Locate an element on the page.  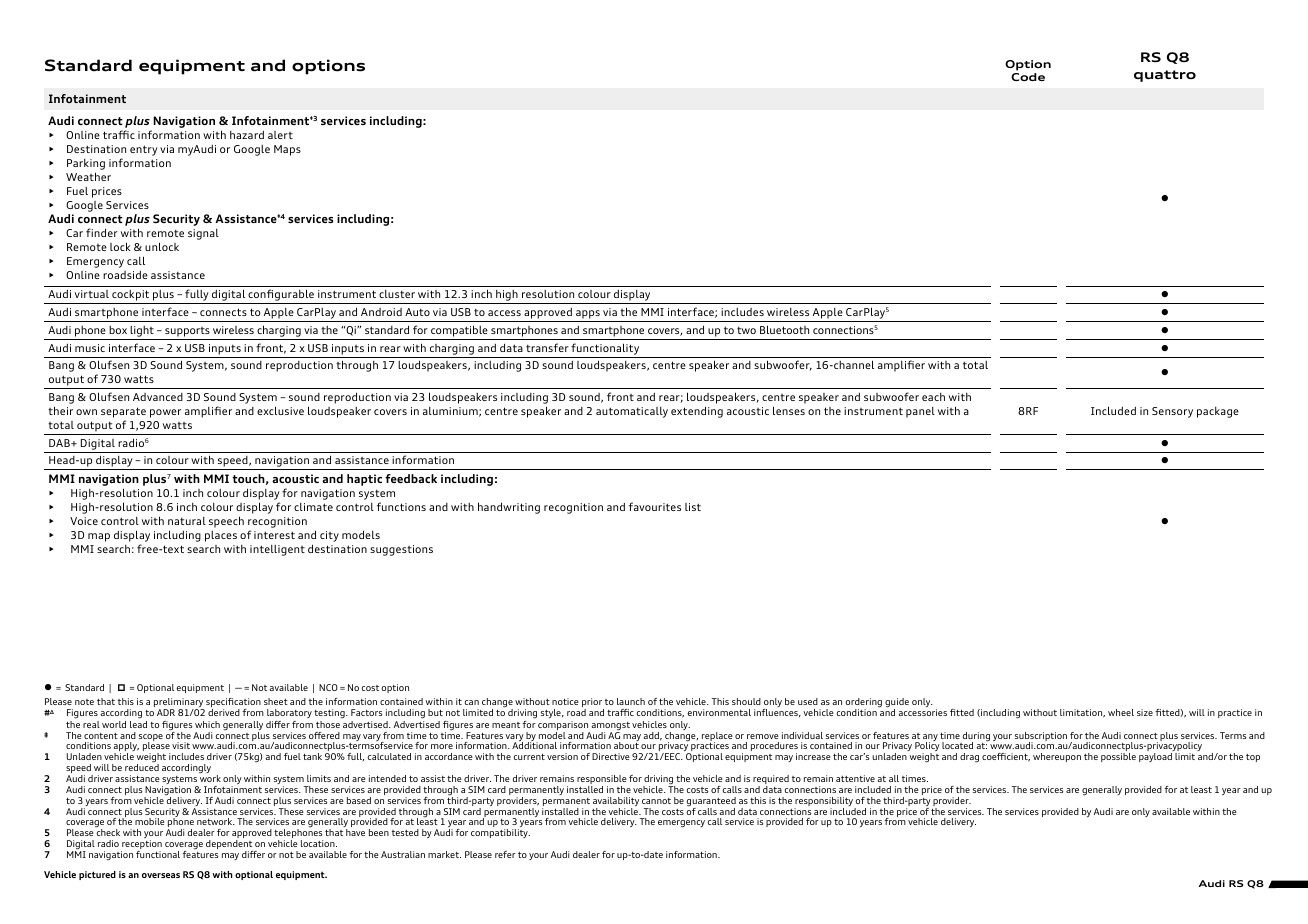
hazard is located at coordinates (247, 135).
